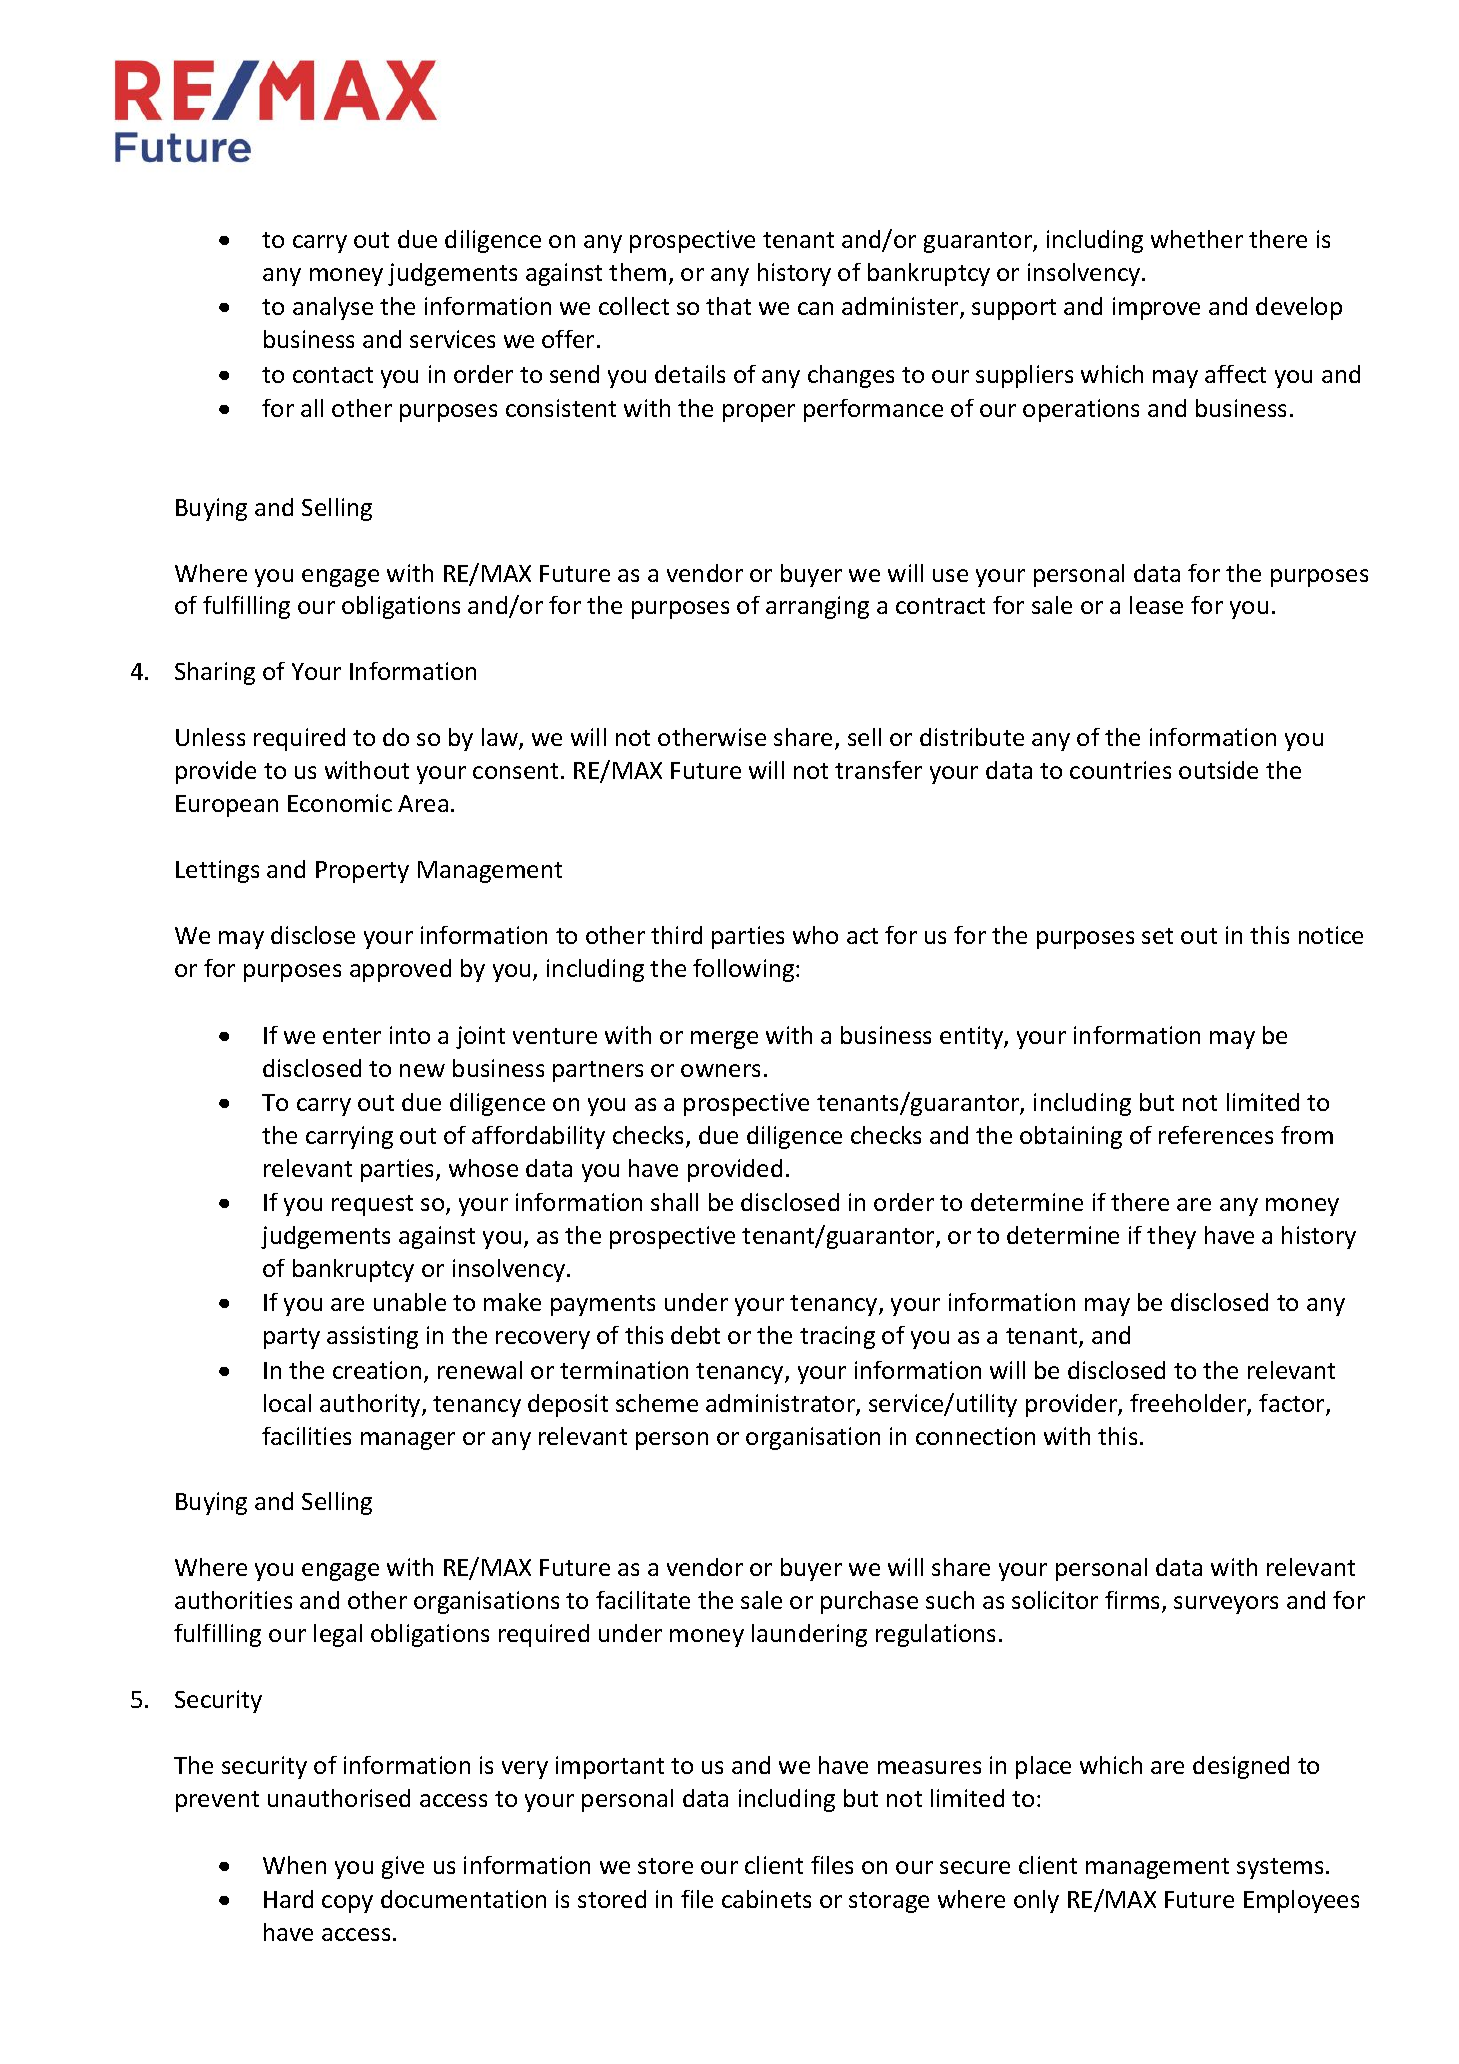 The image size is (1459, 2064). What do you see at coordinates (1216, 1135) in the screenshot?
I see `references` at bounding box center [1216, 1135].
